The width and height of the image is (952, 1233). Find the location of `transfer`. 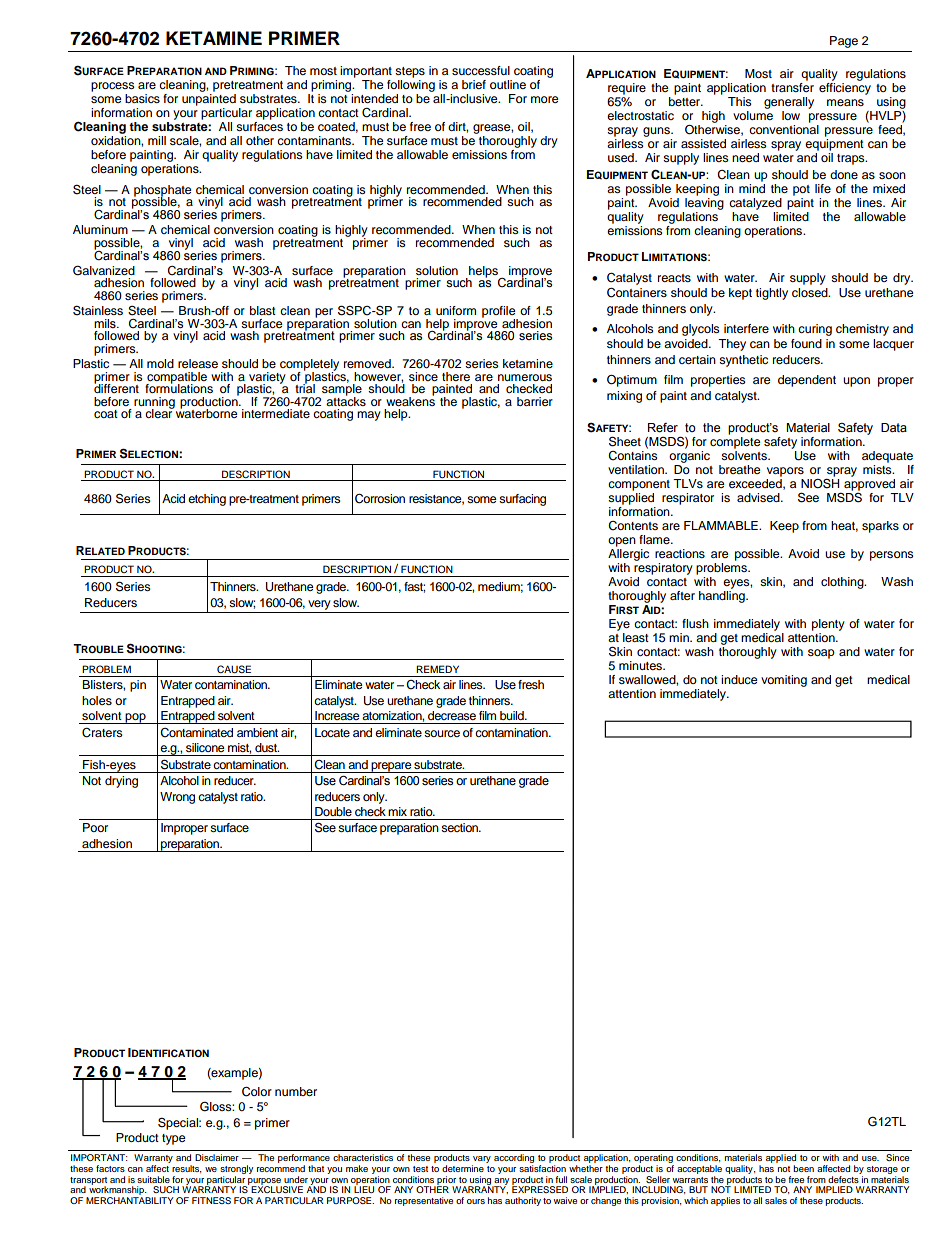

transfer is located at coordinates (792, 86).
